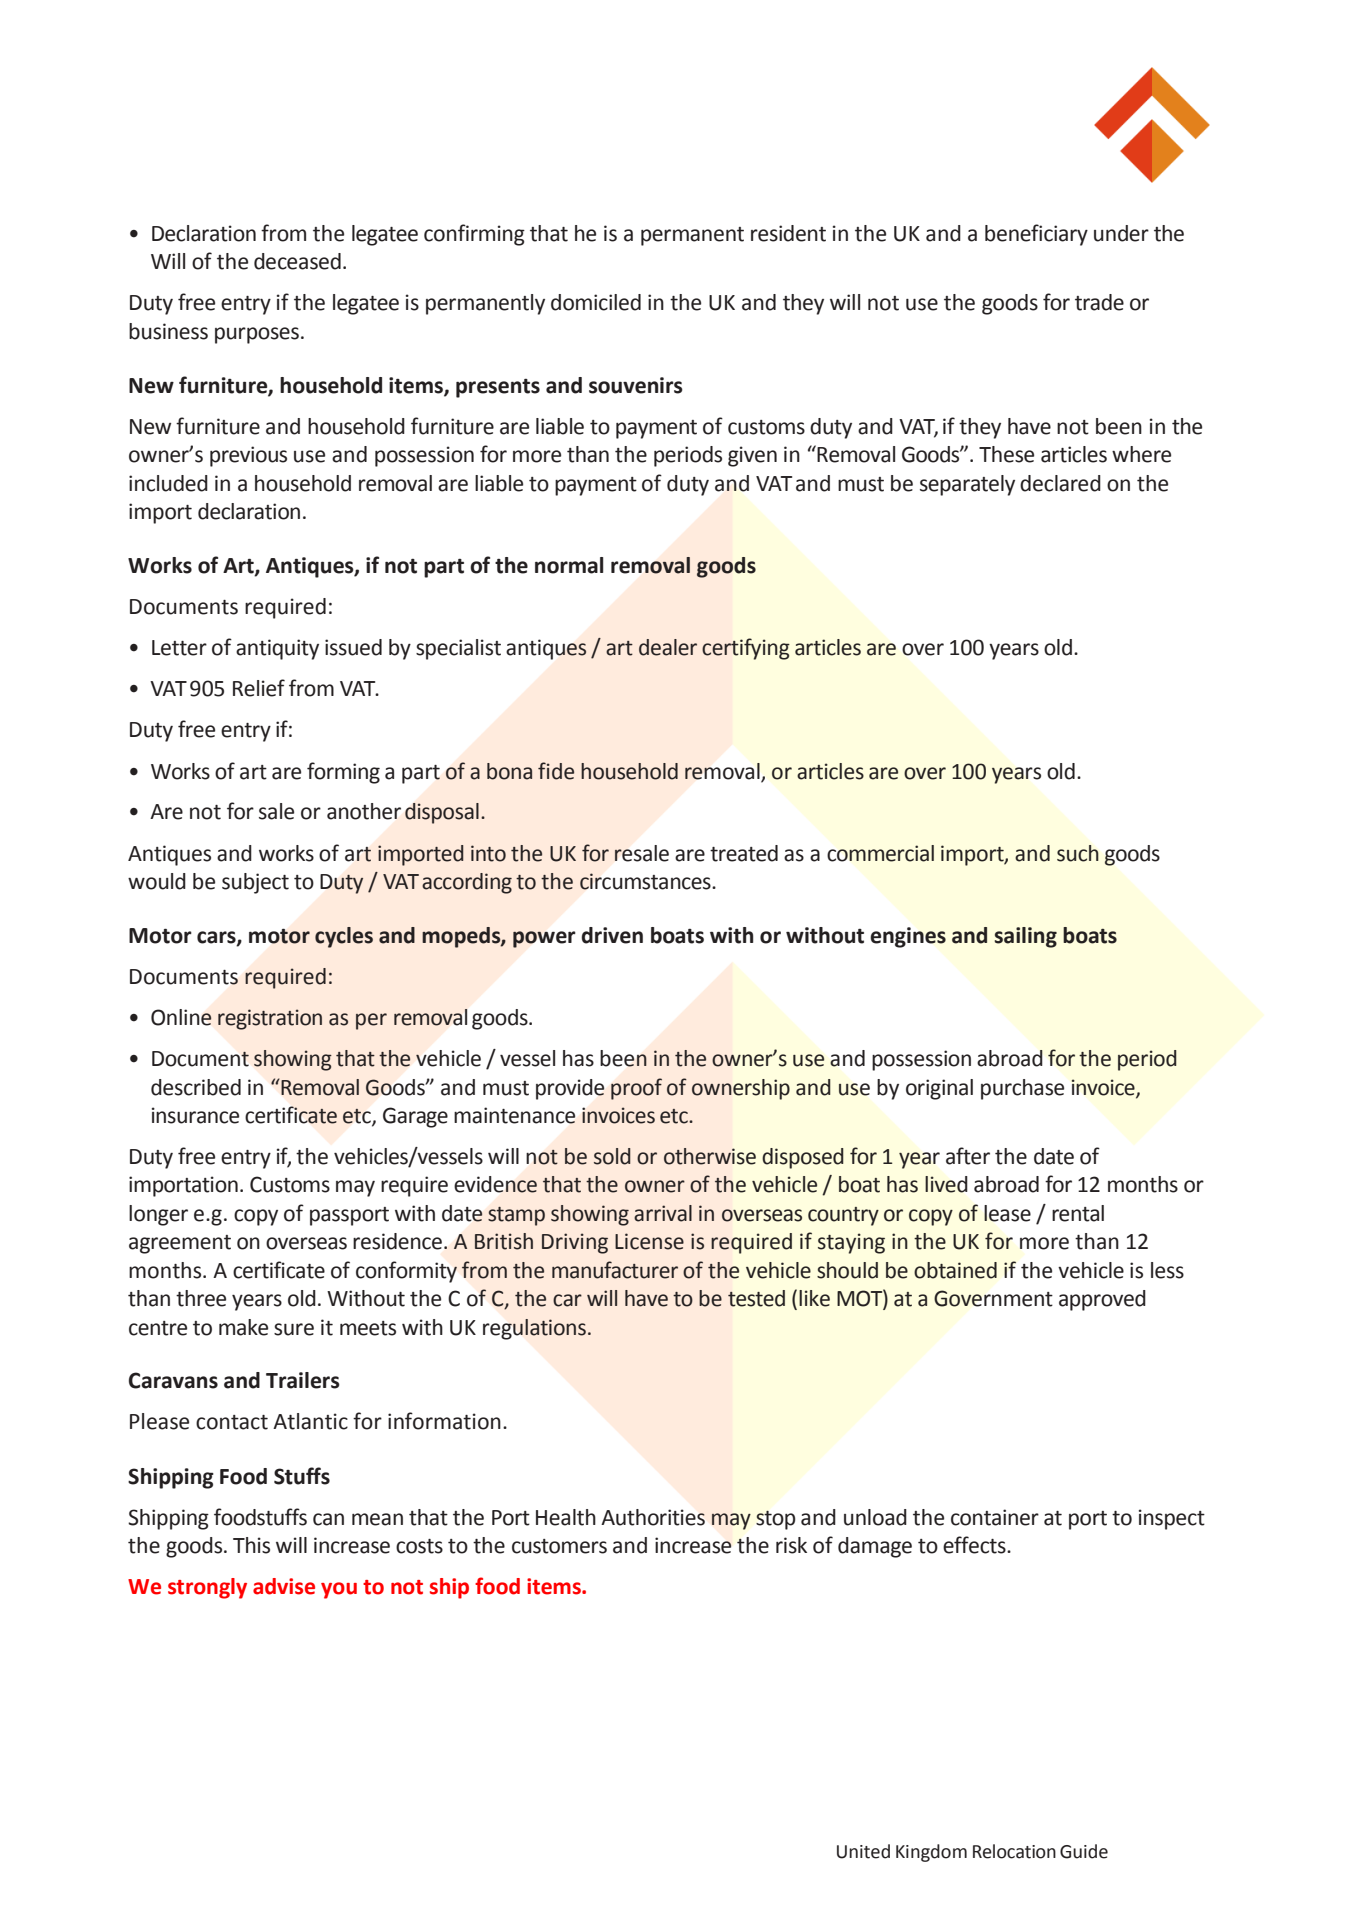 The image size is (1349, 1907). Describe the element at coordinates (255, 883) in the screenshot. I see `subject` at that location.
